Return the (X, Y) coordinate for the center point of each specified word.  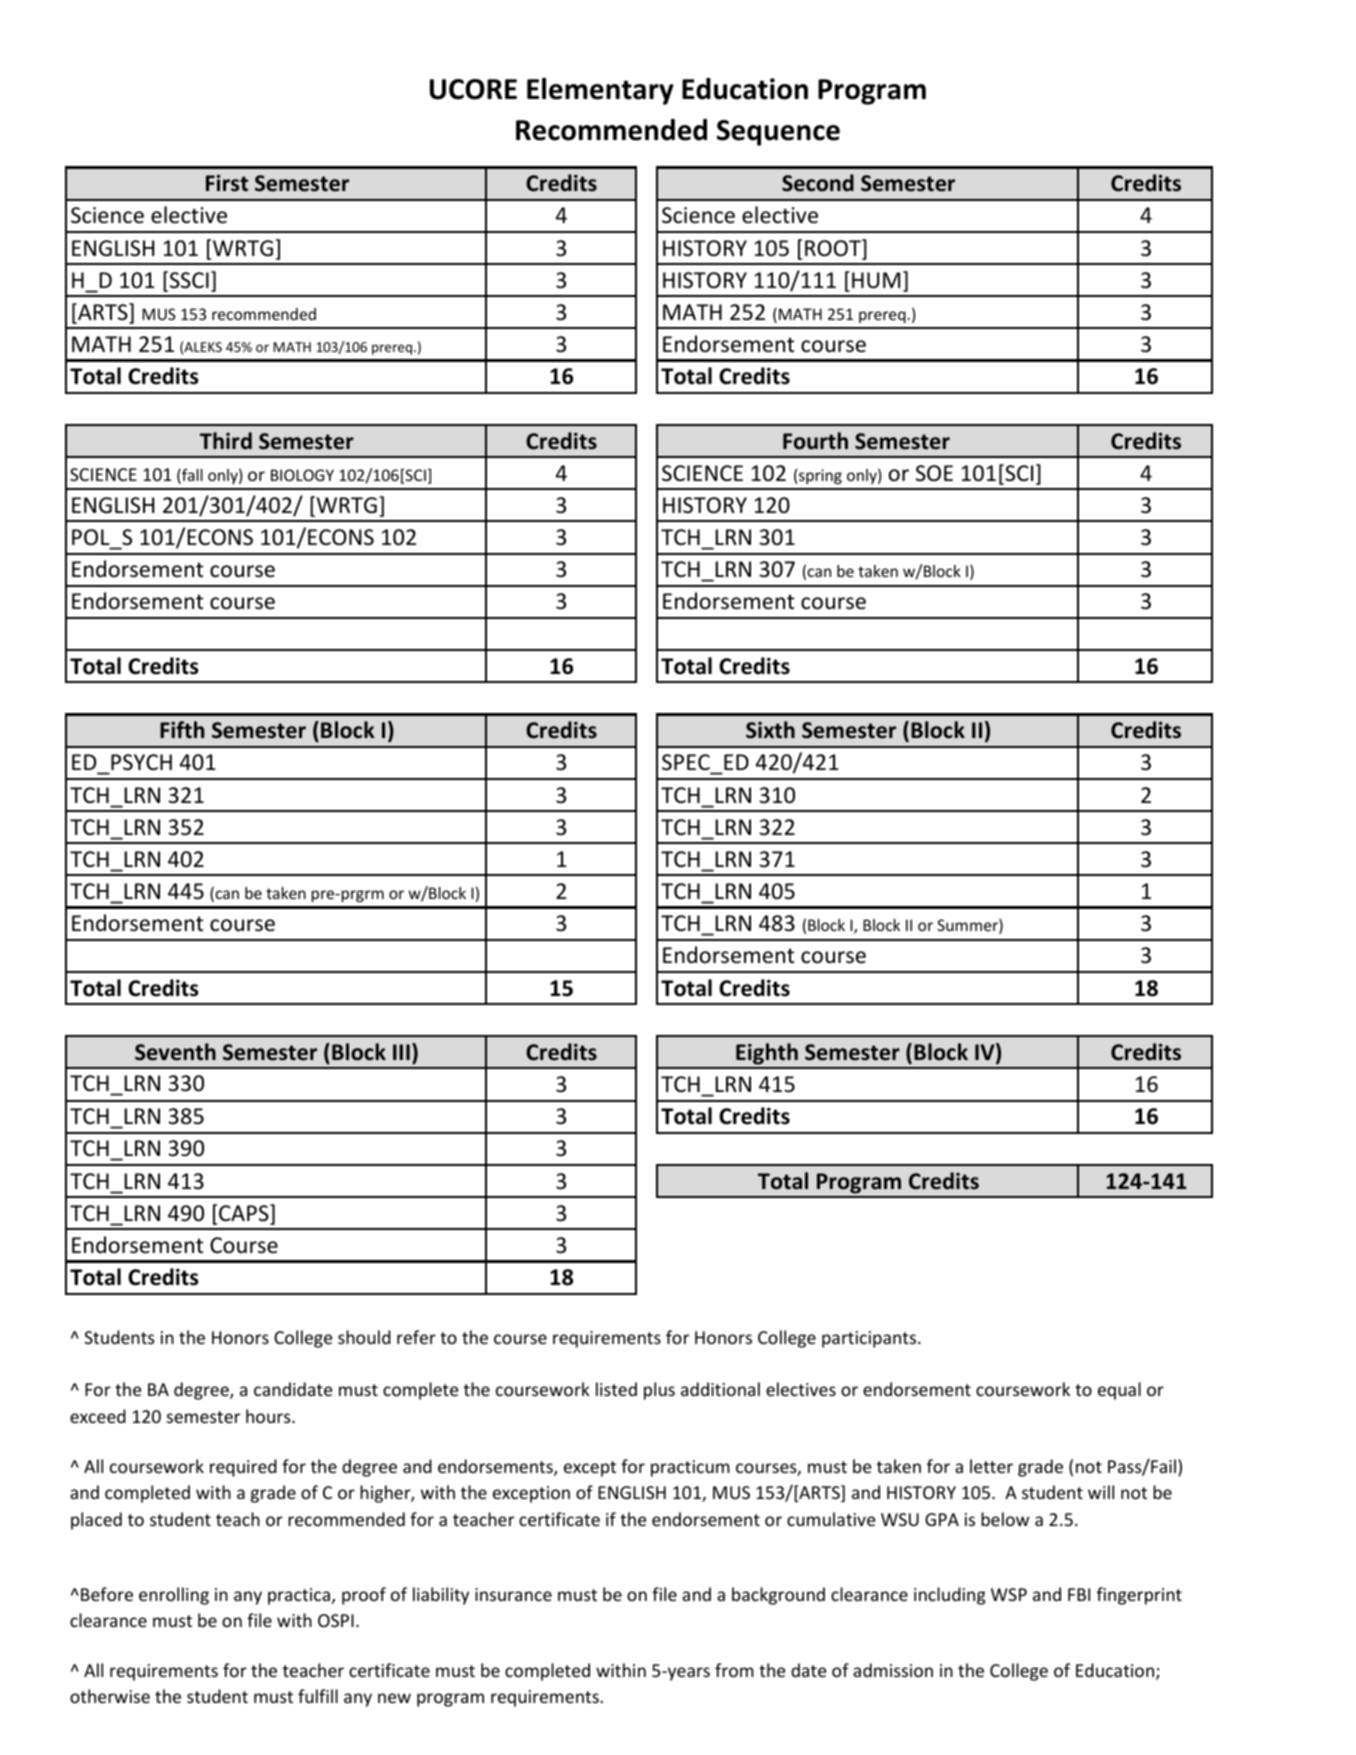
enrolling (174, 1596)
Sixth (770, 730)
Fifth (182, 729)
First (227, 183)
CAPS (245, 1214)
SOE (934, 473)
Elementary (600, 91)
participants (870, 1339)
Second (818, 183)
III (401, 1052)
